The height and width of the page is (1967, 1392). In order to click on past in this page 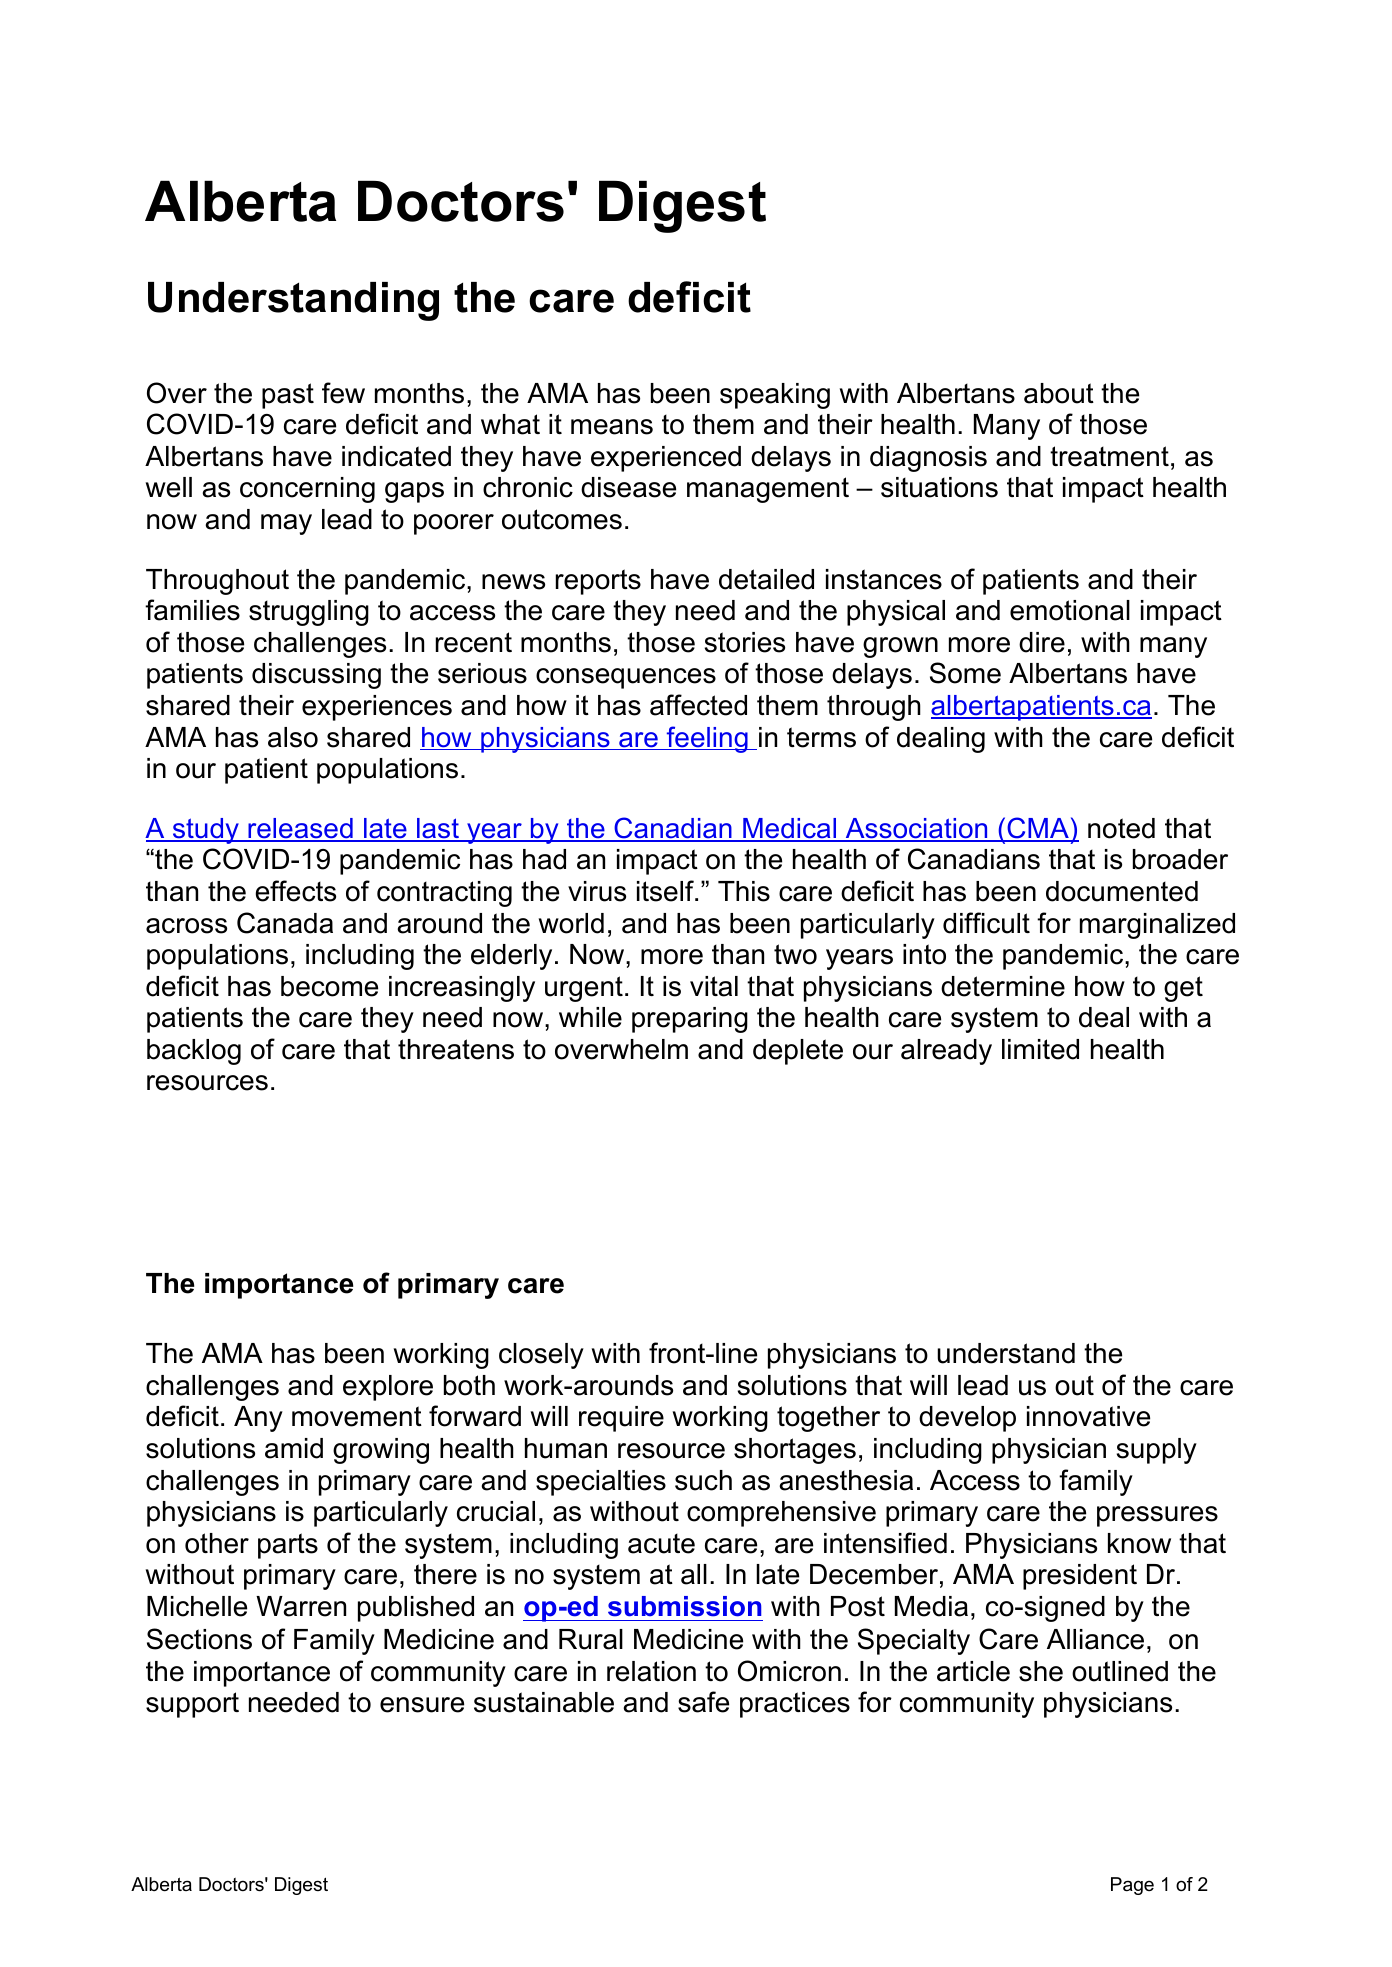, I will do `click(288, 396)`.
